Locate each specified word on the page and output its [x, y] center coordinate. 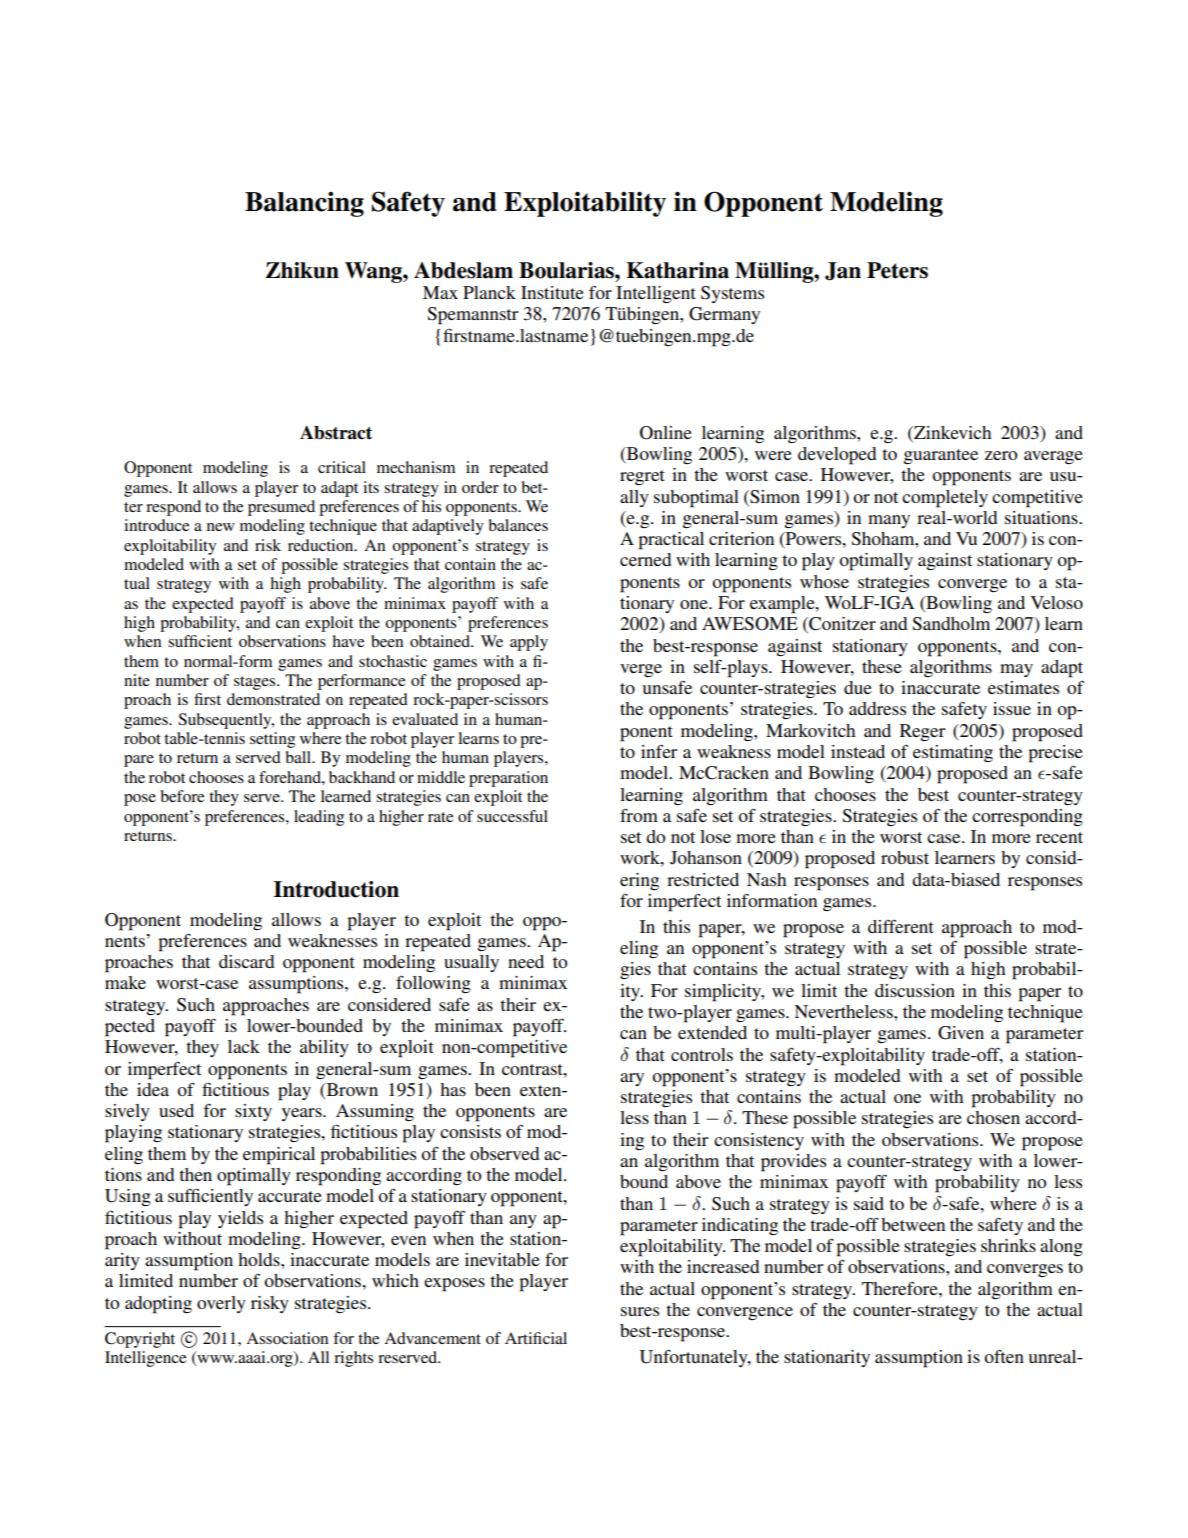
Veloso [1057, 602]
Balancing [304, 204]
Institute [552, 292]
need [526, 961]
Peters [897, 270]
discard [246, 961]
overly [221, 1304]
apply [529, 643]
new [221, 527]
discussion [915, 990]
